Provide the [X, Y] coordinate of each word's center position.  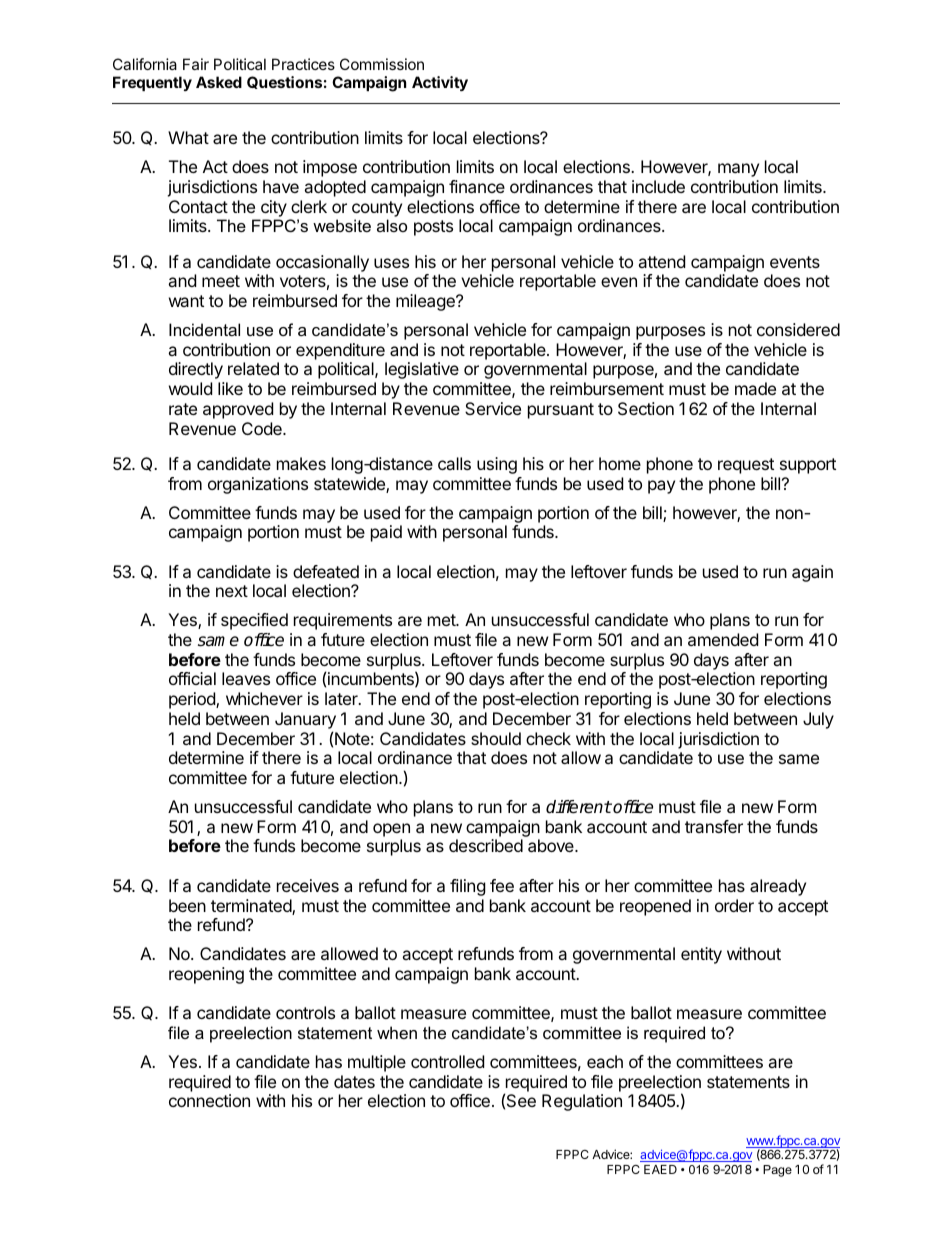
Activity [440, 83]
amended [723, 639]
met [442, 620]
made [755, 388]
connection [209, 1100]
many [738, 170]
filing [468, 887]
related [253, 368]
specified [254, 621]
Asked [219, 82]
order [734, 905]
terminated [252, 907]
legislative [422, 370]
